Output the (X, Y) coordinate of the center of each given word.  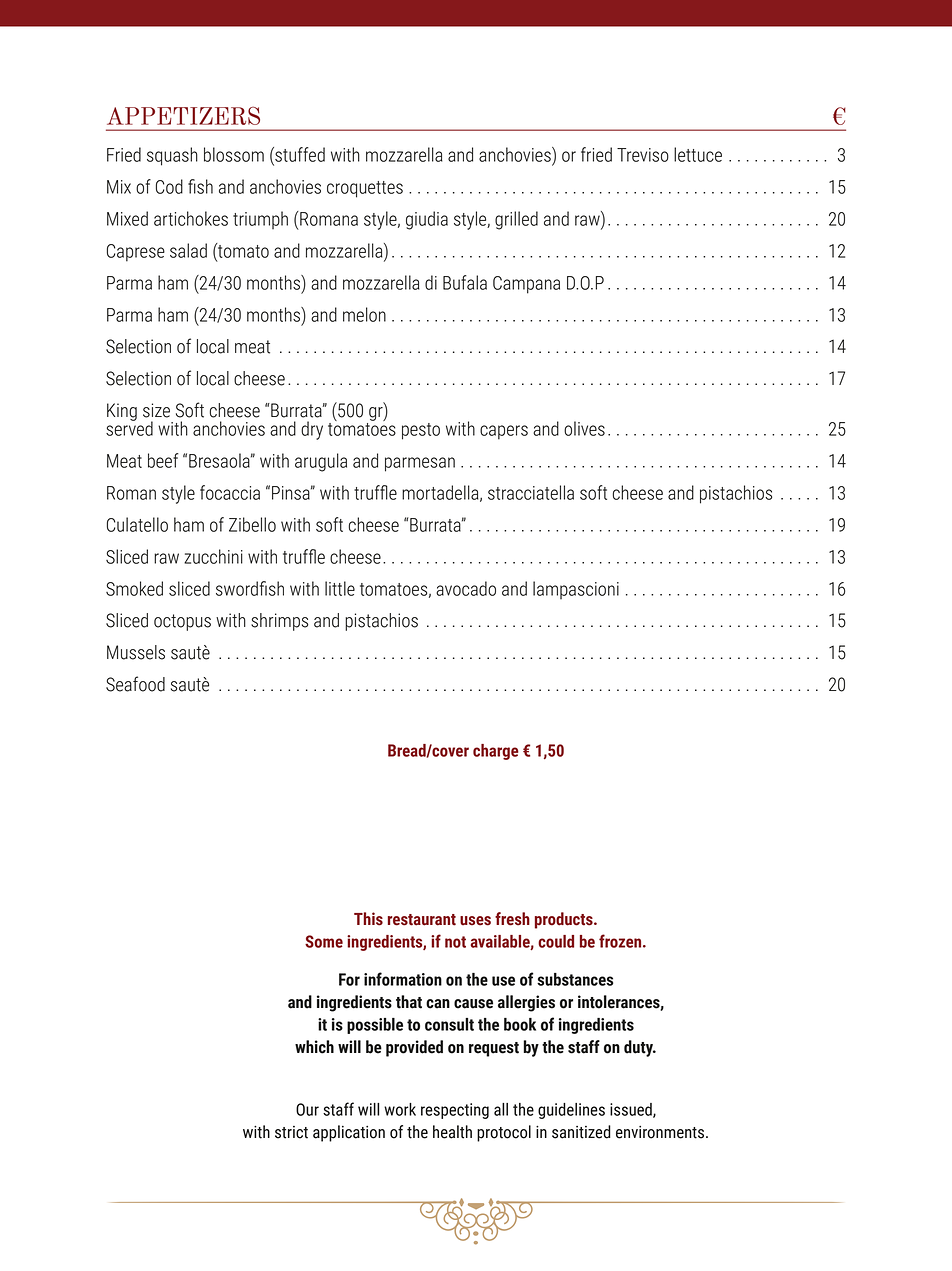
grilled (516, 220)
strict (291, 1132)
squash (172, 156)
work (400, 1109)
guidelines (571, 1111)
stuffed (299, 154)
